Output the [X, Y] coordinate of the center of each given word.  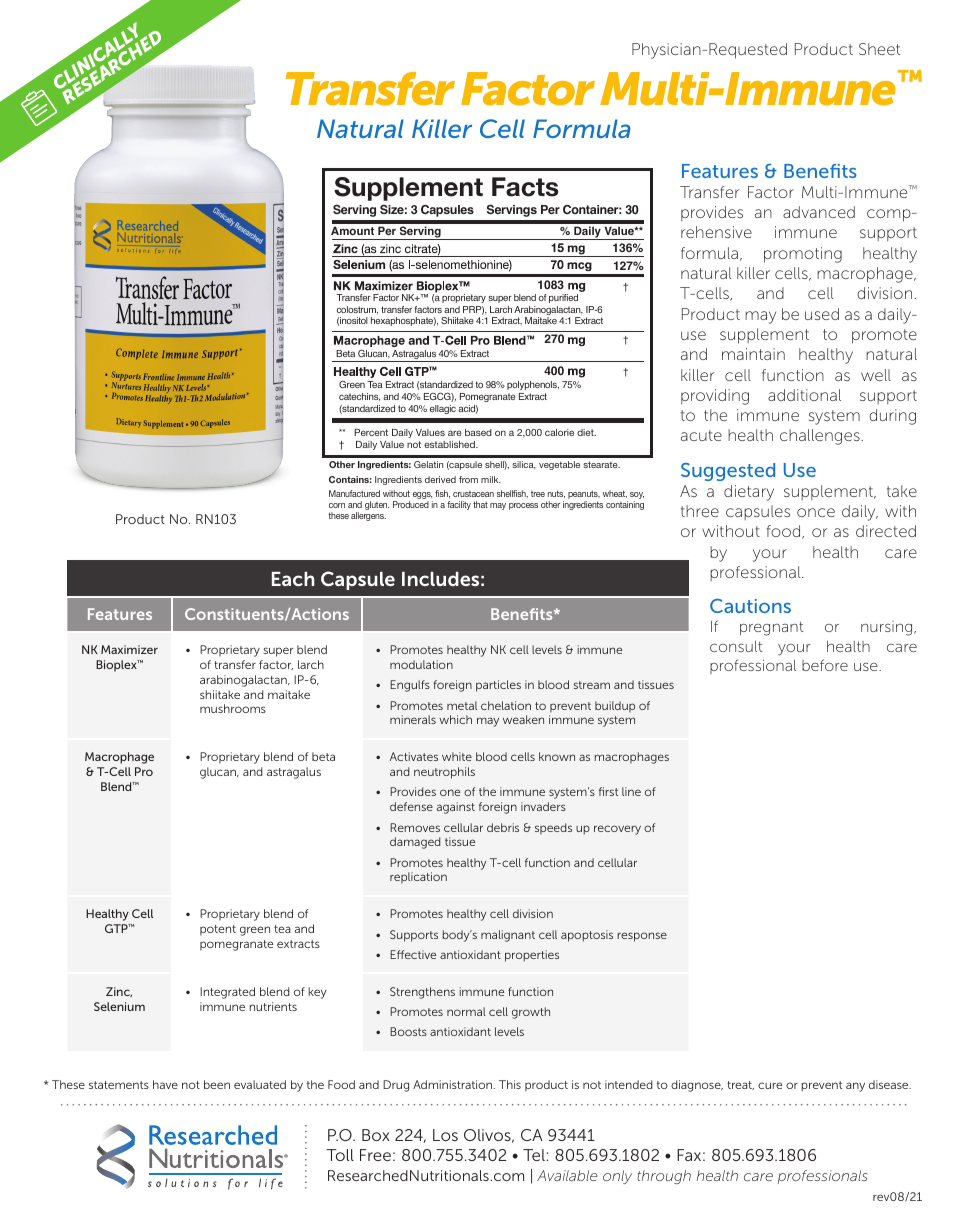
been [217, 1084]
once [816, 512]
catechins [359, 397]
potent [218, 930]
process [523, 506]
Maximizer [129, 649]
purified [563, 298]
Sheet [880, 49]
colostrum [357, 310]
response [642, 937]
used [822, 314]
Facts [525, 187]
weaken [523, 719]
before [825, 665]
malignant [508, 936]
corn [337, 505]
